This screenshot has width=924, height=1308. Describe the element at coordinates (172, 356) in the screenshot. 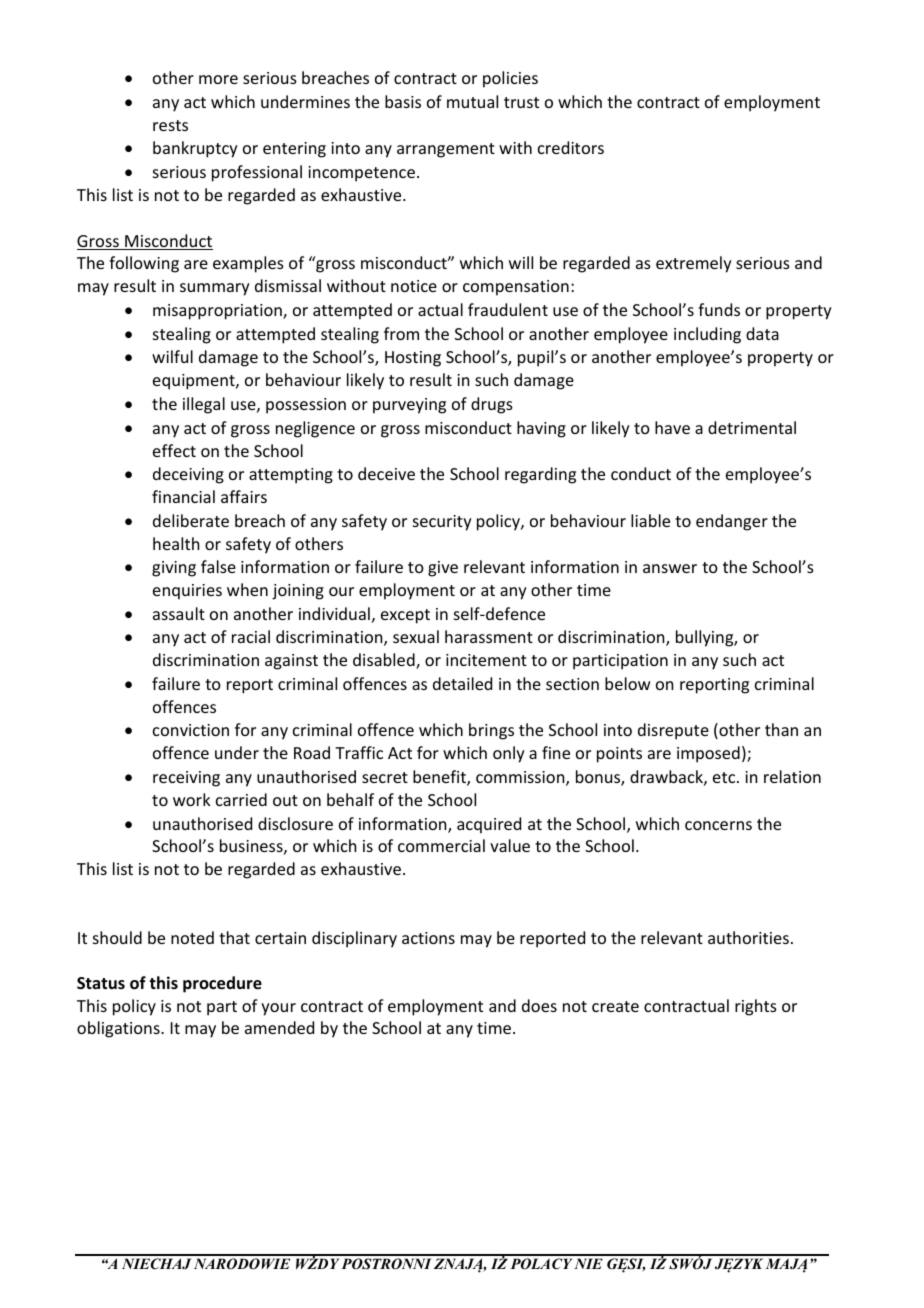

I see `wilful` at that location.
